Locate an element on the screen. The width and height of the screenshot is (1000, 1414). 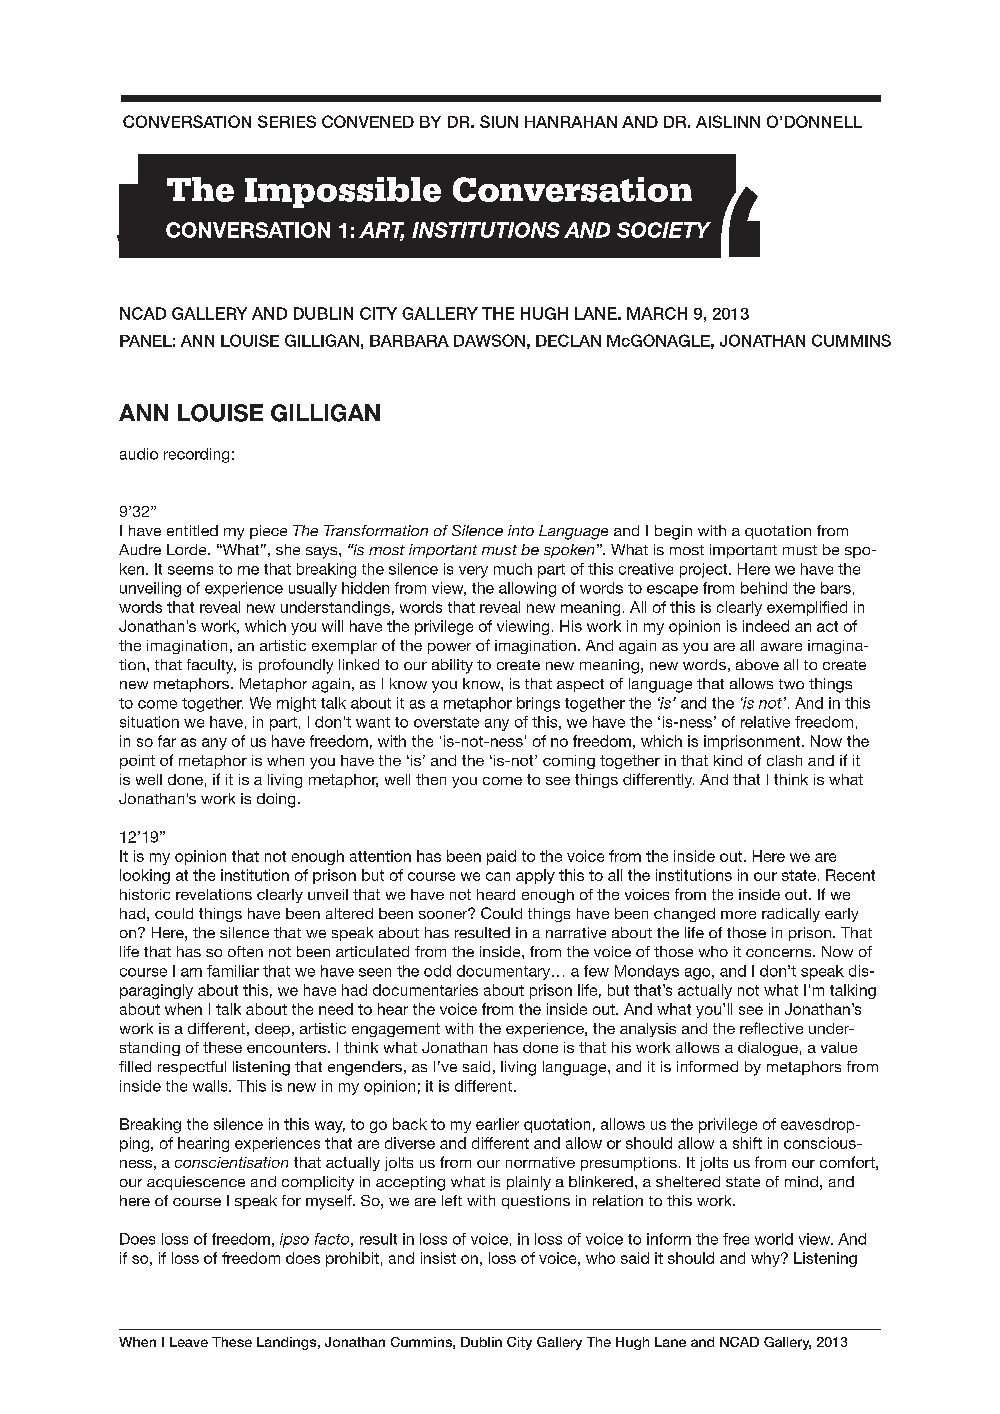
left is located at coordinates (452, 1200).
